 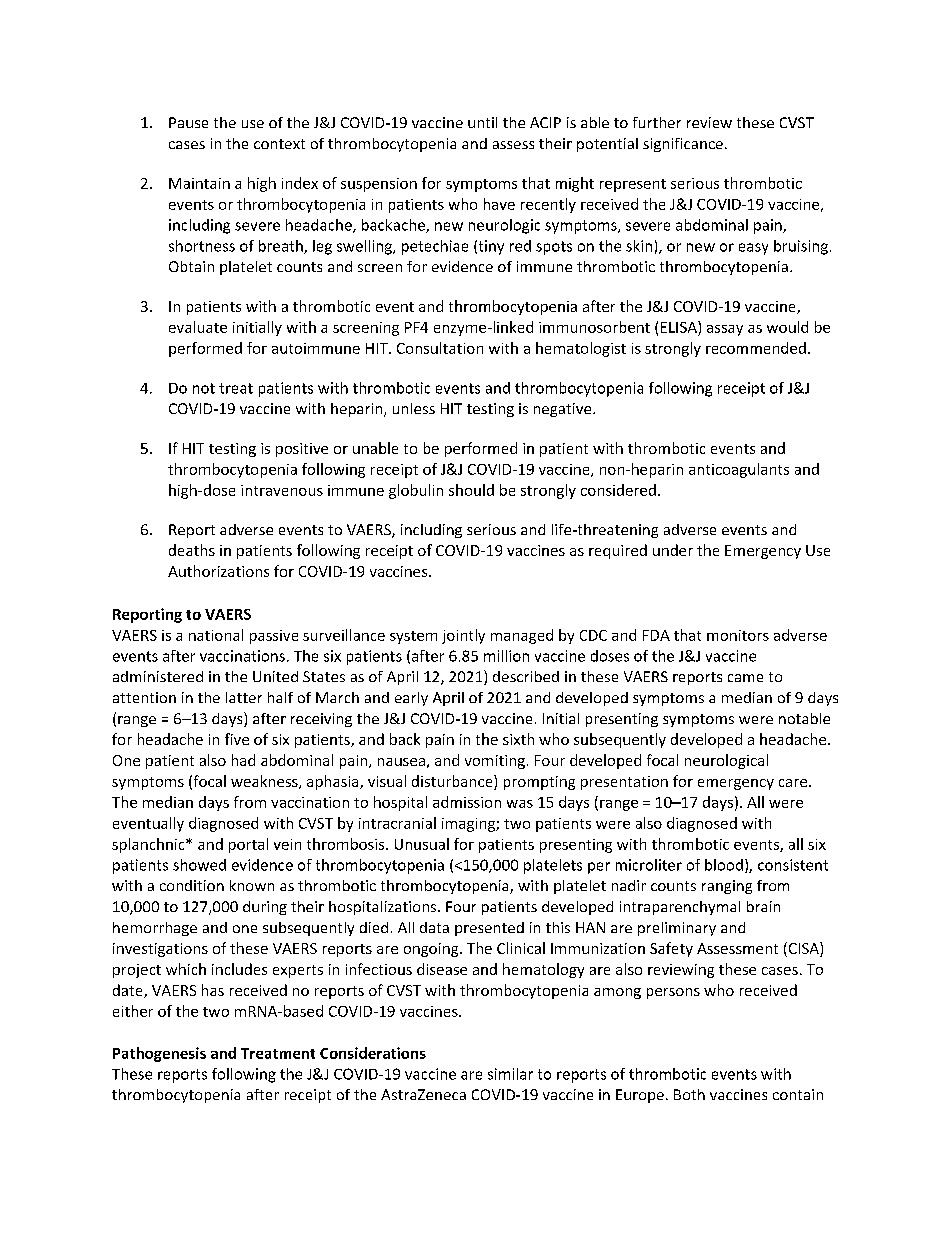 What do you see at coordinates (510, 1074) in the screenshot?
I see `similar` at bounding box center [510, 1074].
